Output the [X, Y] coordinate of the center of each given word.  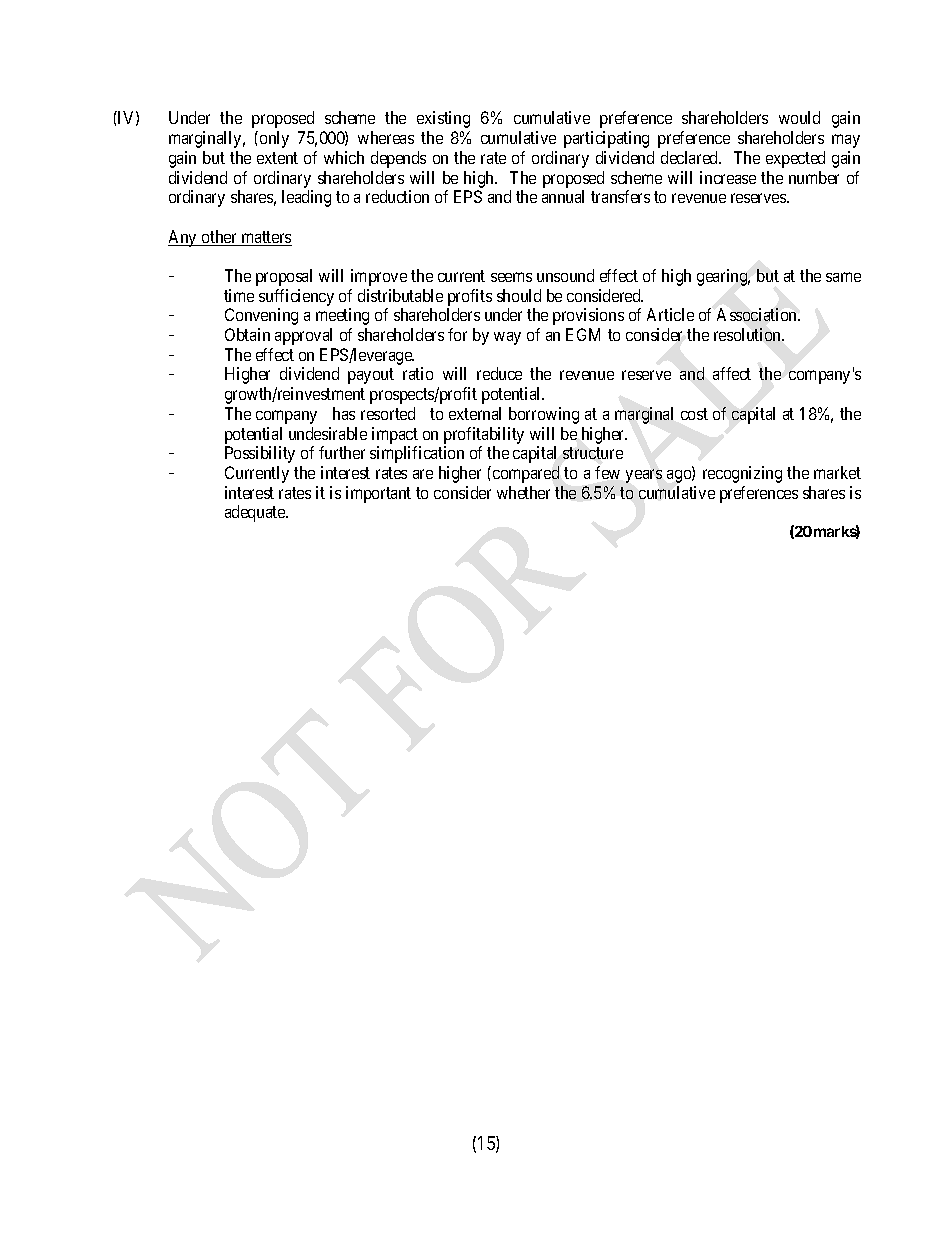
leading [306, 198]
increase [728, 177]
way [507, 338]
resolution [749, 334]
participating [606, 139]
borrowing [544, 415]
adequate [256, 513]
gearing [723, 277]
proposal [284, 277]
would [799, 117]
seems [511, 277]
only [274, 139]
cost [694, 414]
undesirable [328, 433]
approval [303, 336]
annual [563, 196]
